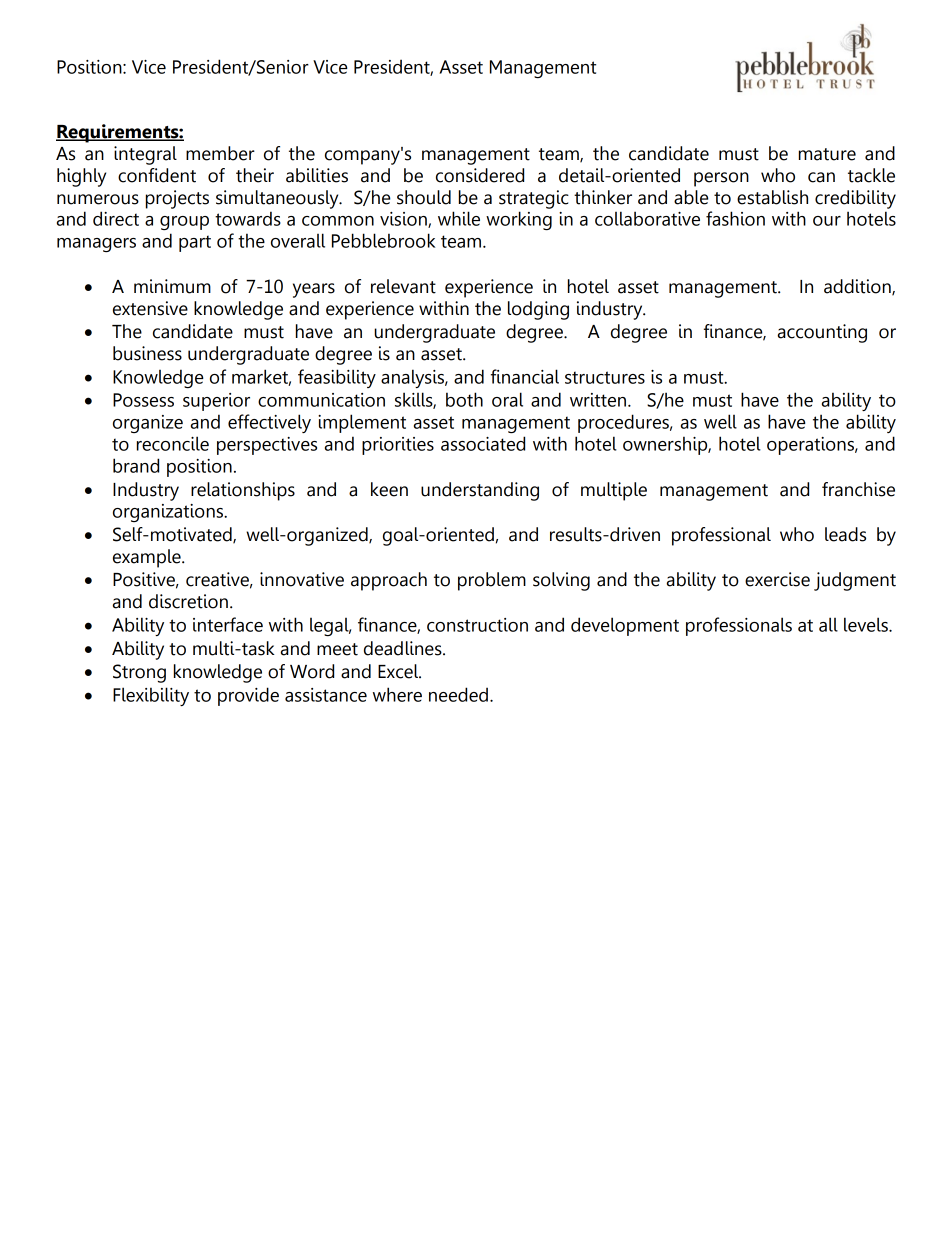  I want to click on lodging, so click(538, 310).
